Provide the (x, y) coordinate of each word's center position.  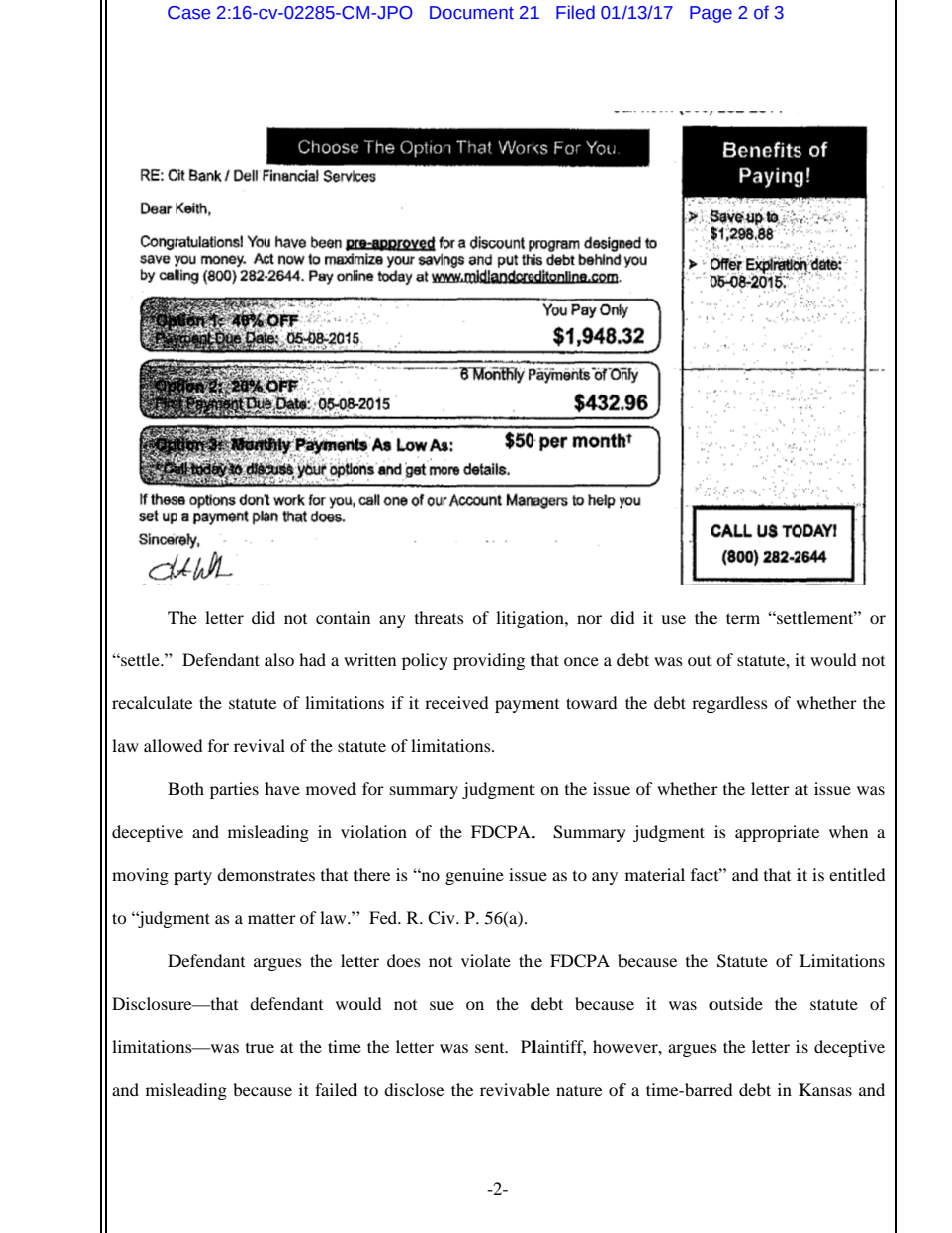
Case (189, 13)
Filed (575, 12)
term (743, 618)
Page (711, 14)
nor (589, 619)
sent (491, 1047)
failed (336, 1089)
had (312, 659)
